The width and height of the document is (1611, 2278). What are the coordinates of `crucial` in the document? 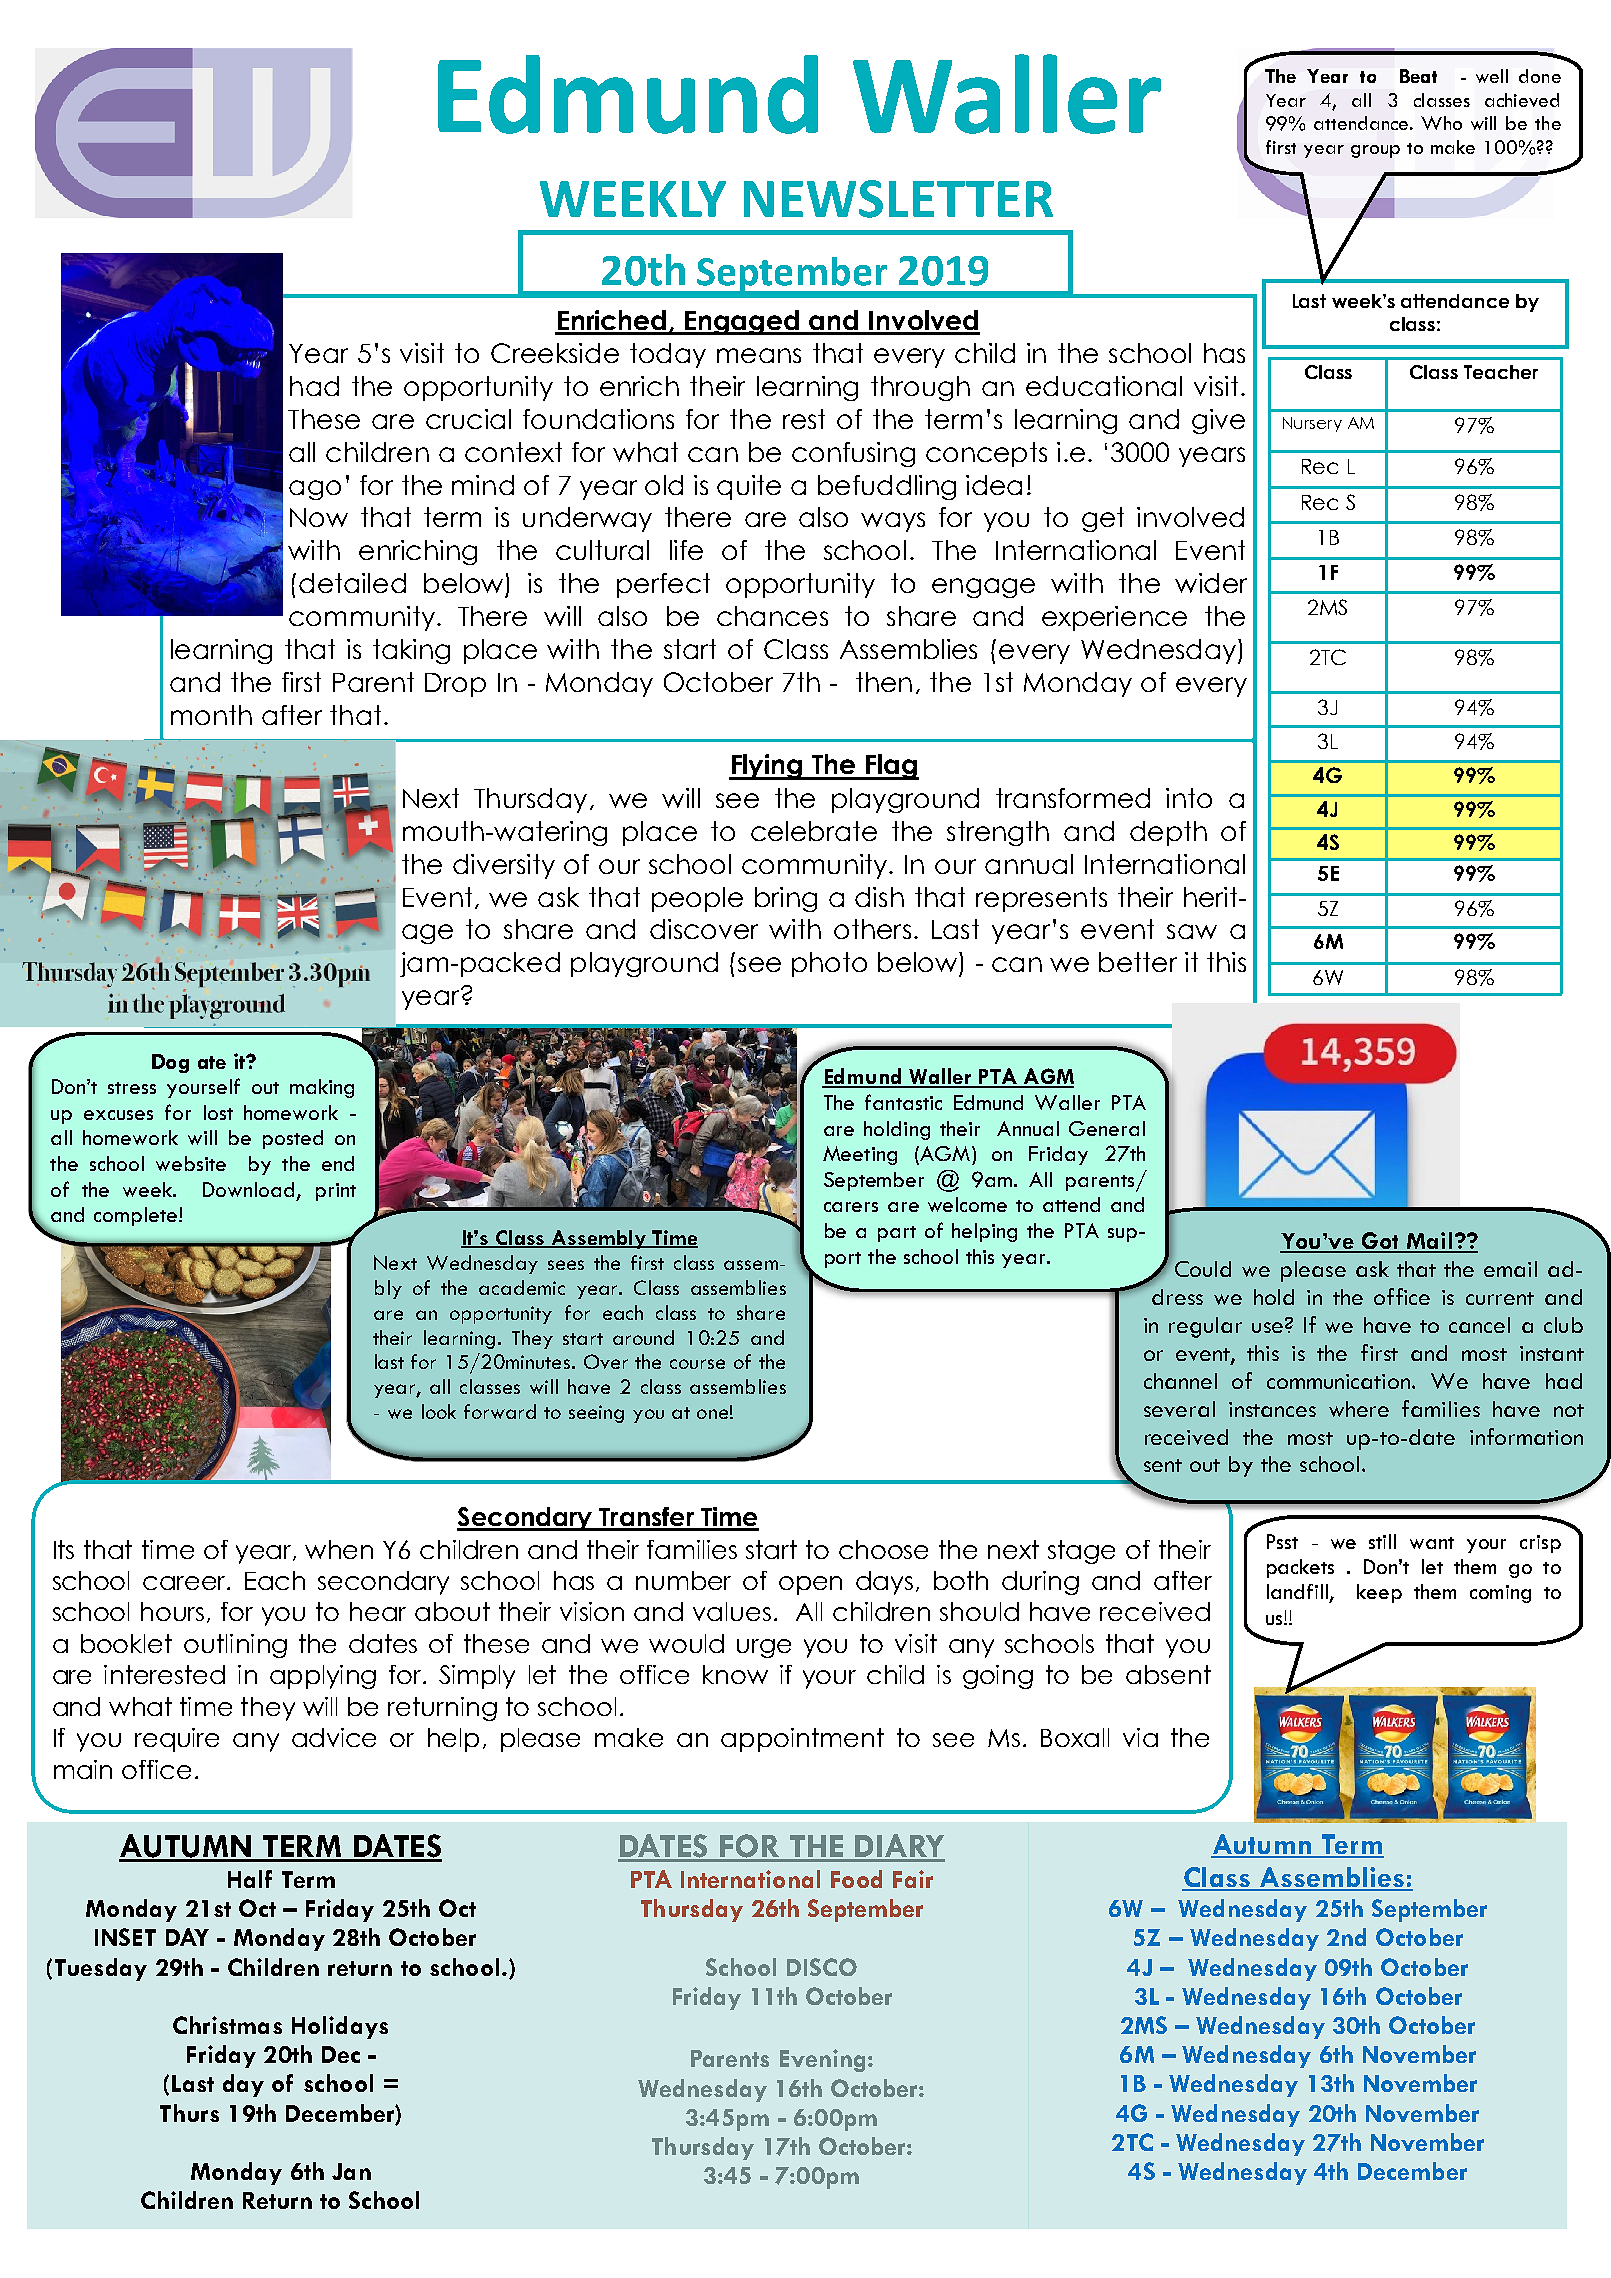 It's located at (468, 419).
